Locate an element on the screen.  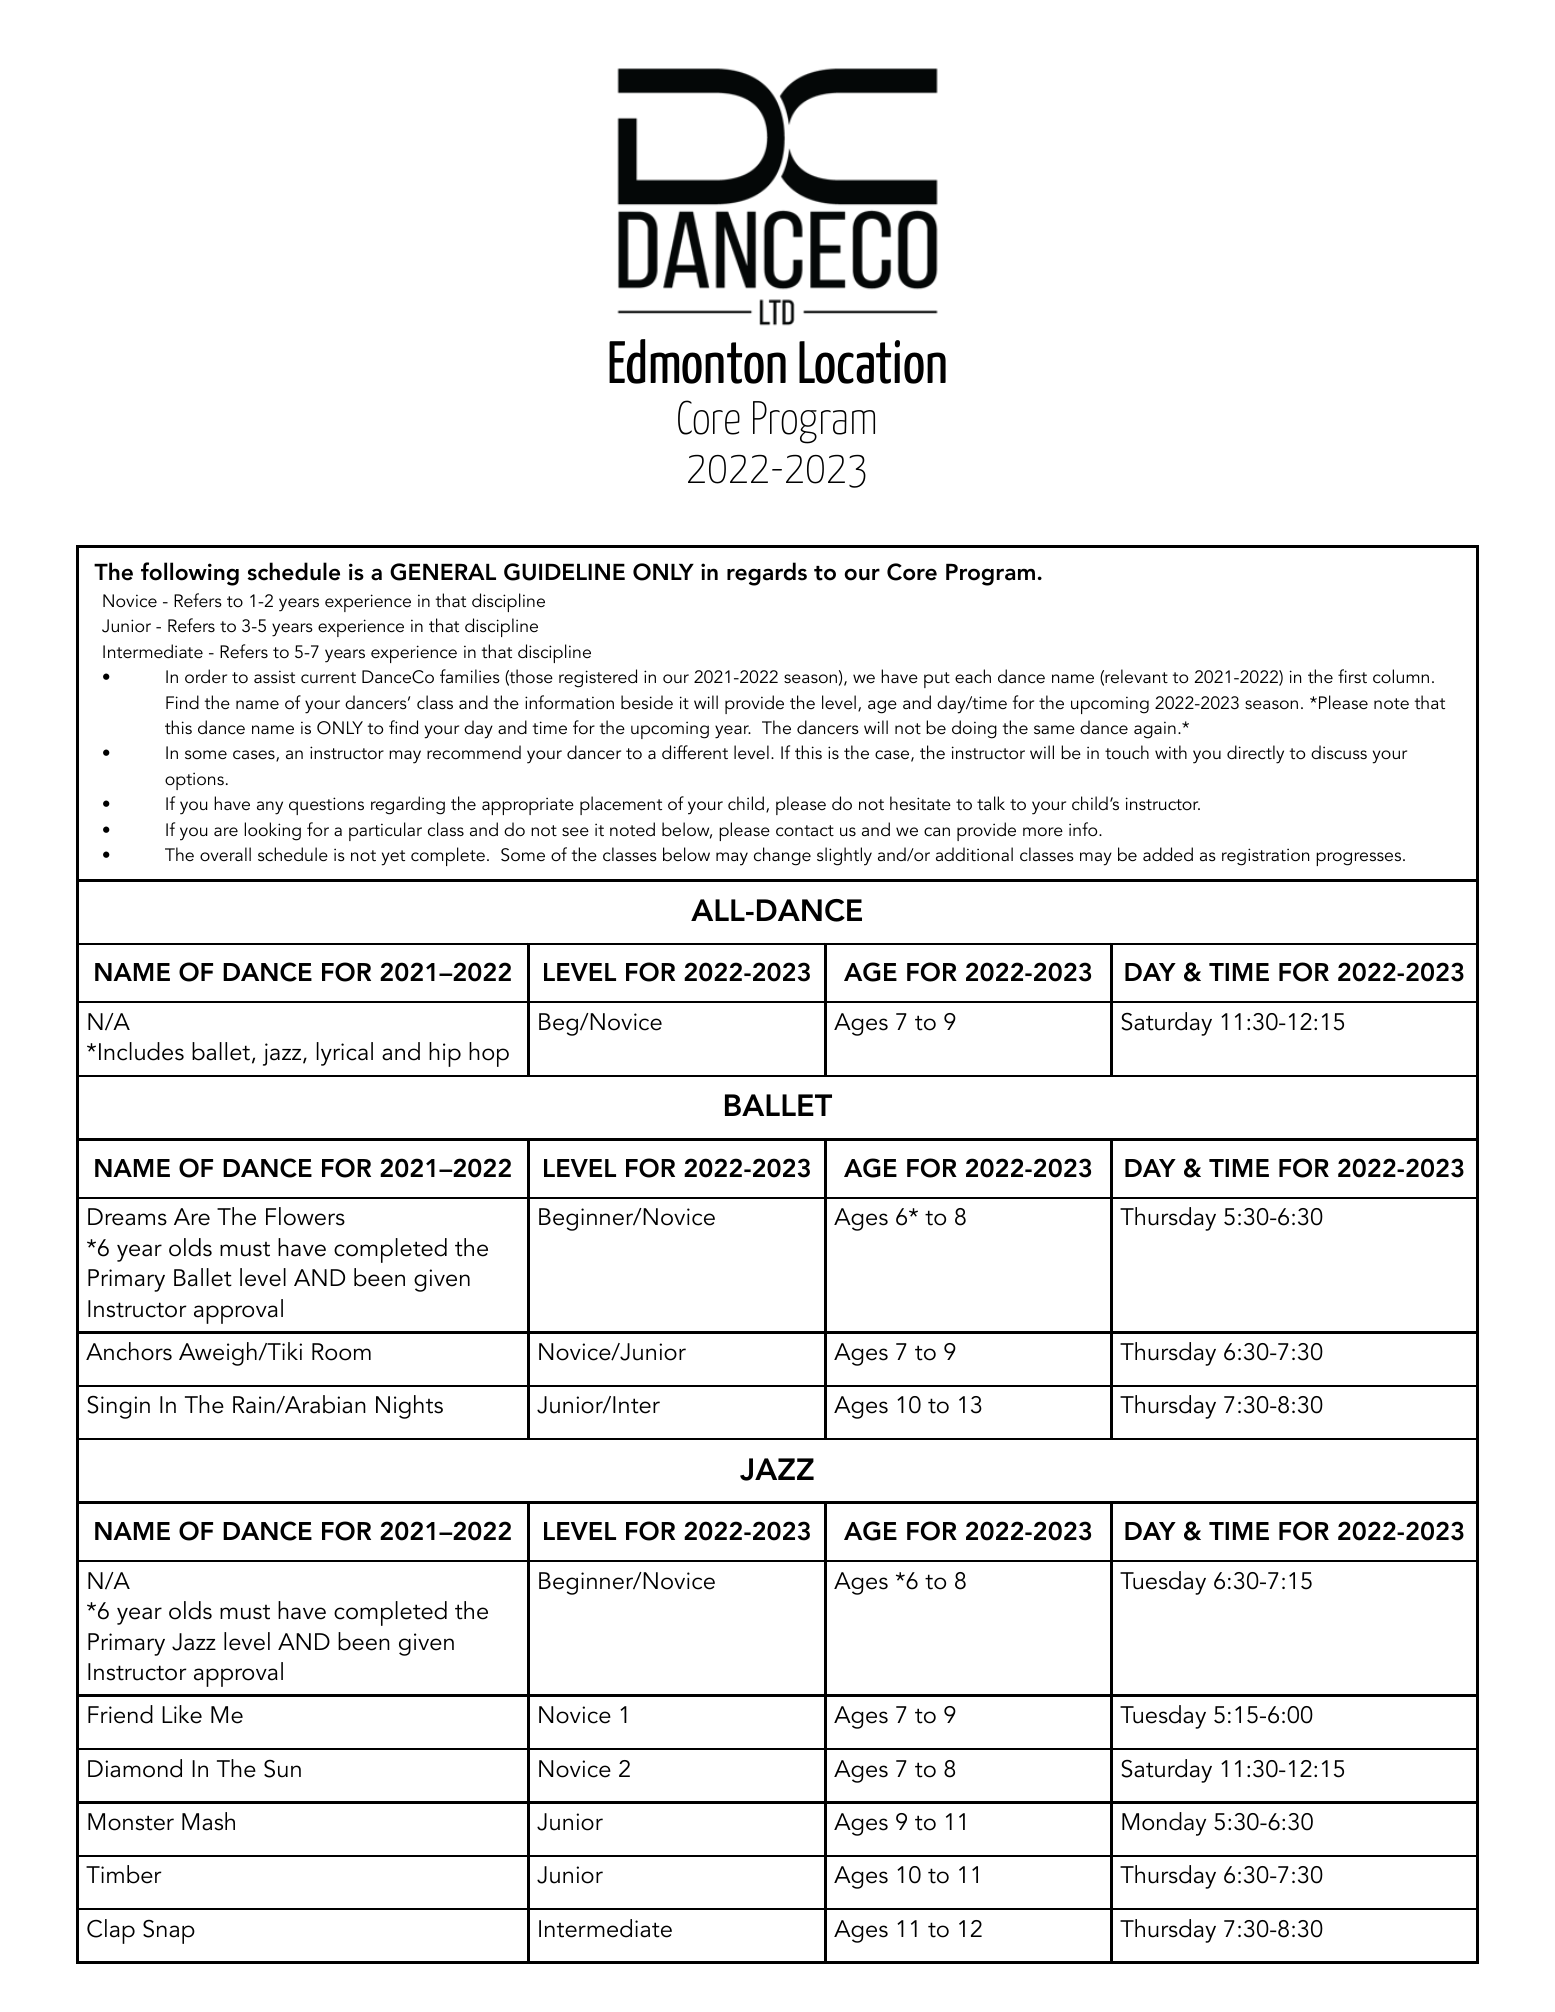
Edmonton is located at coordinates (697, 361).
